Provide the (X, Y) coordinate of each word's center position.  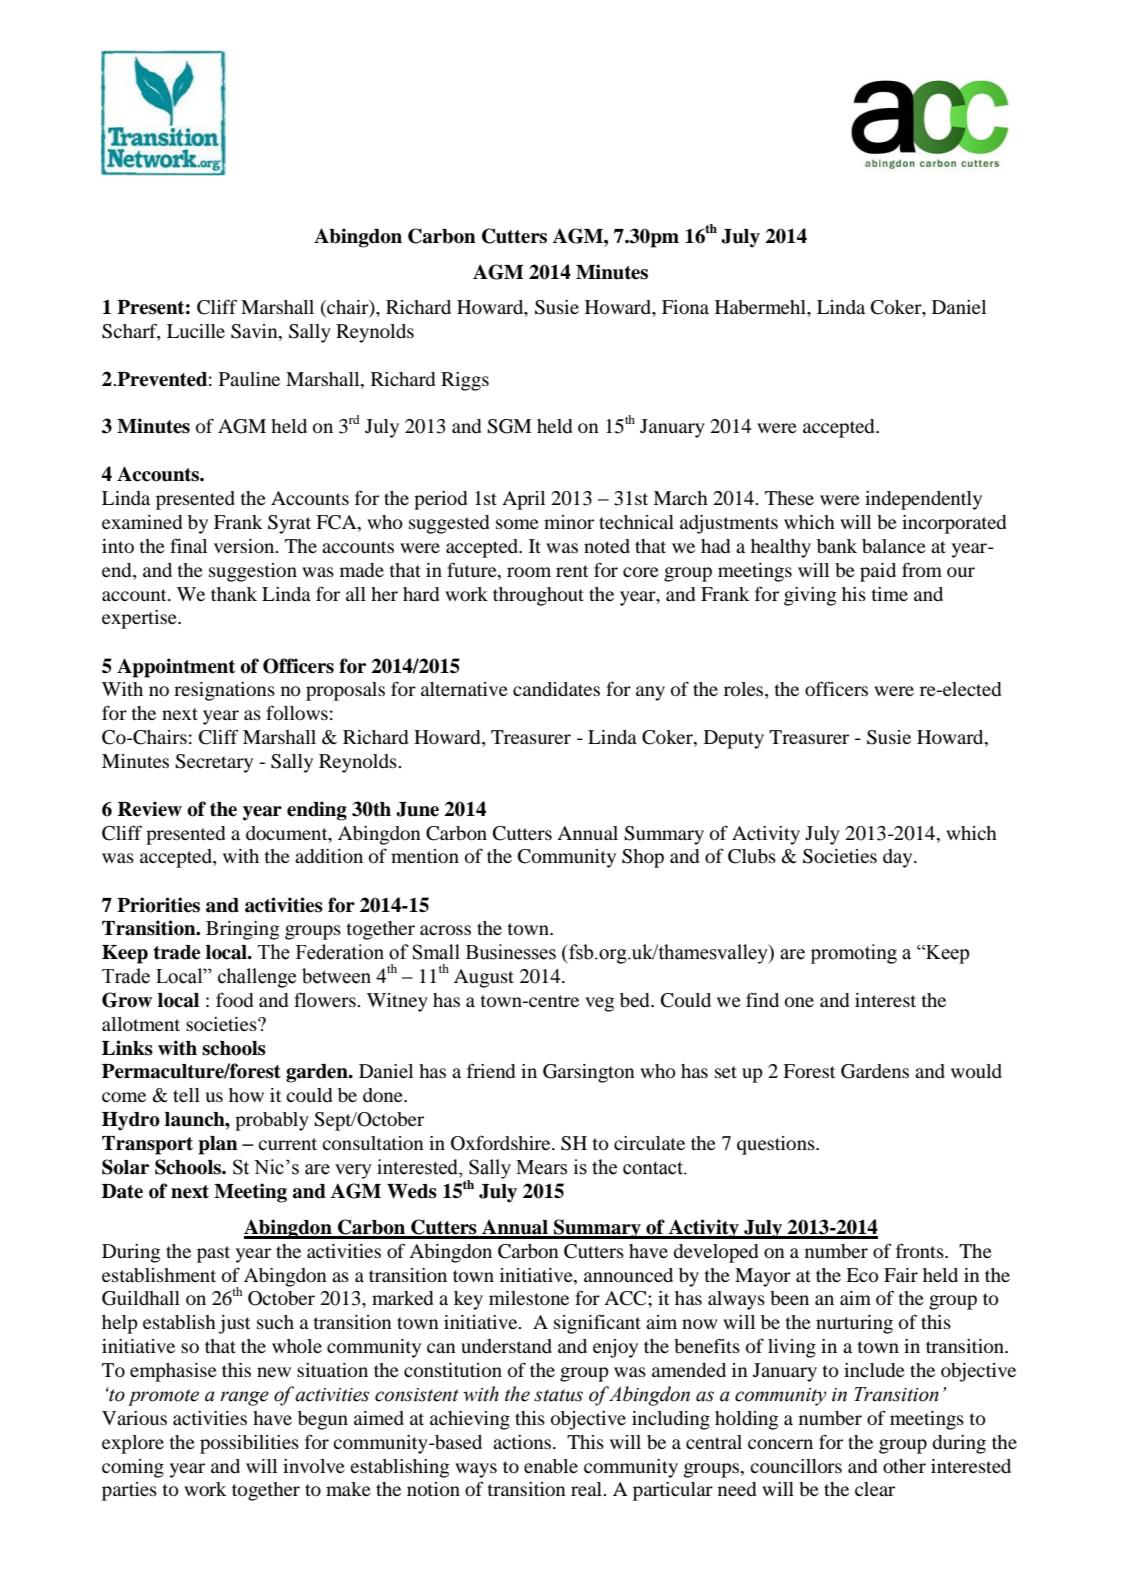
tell (186, 1095)
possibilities (249, 1444)
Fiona (685, 307)
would (976, 1071)
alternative (464, 689)
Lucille (196, 331)
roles (745, 690)
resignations (224, 691)
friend (491, 1070)
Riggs (465, 381)
